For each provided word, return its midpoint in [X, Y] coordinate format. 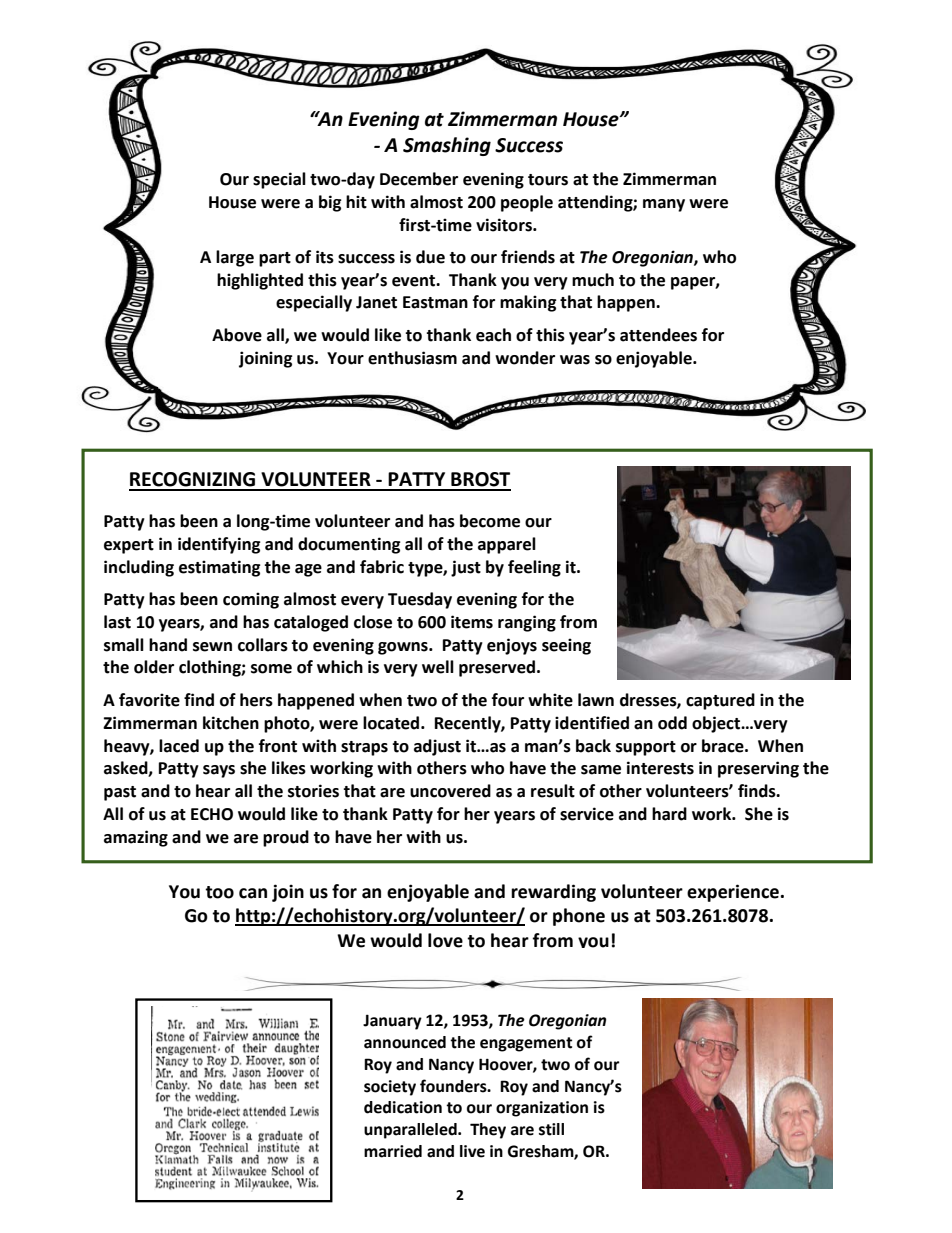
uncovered [450, 791]
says [219, 771]
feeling [534, 568]
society [390, 1088]
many [664, 205]
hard [669, 814]
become [490, 521]
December [419, 179]
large [235, 258]
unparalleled [411, 1131]
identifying [219, 545]
